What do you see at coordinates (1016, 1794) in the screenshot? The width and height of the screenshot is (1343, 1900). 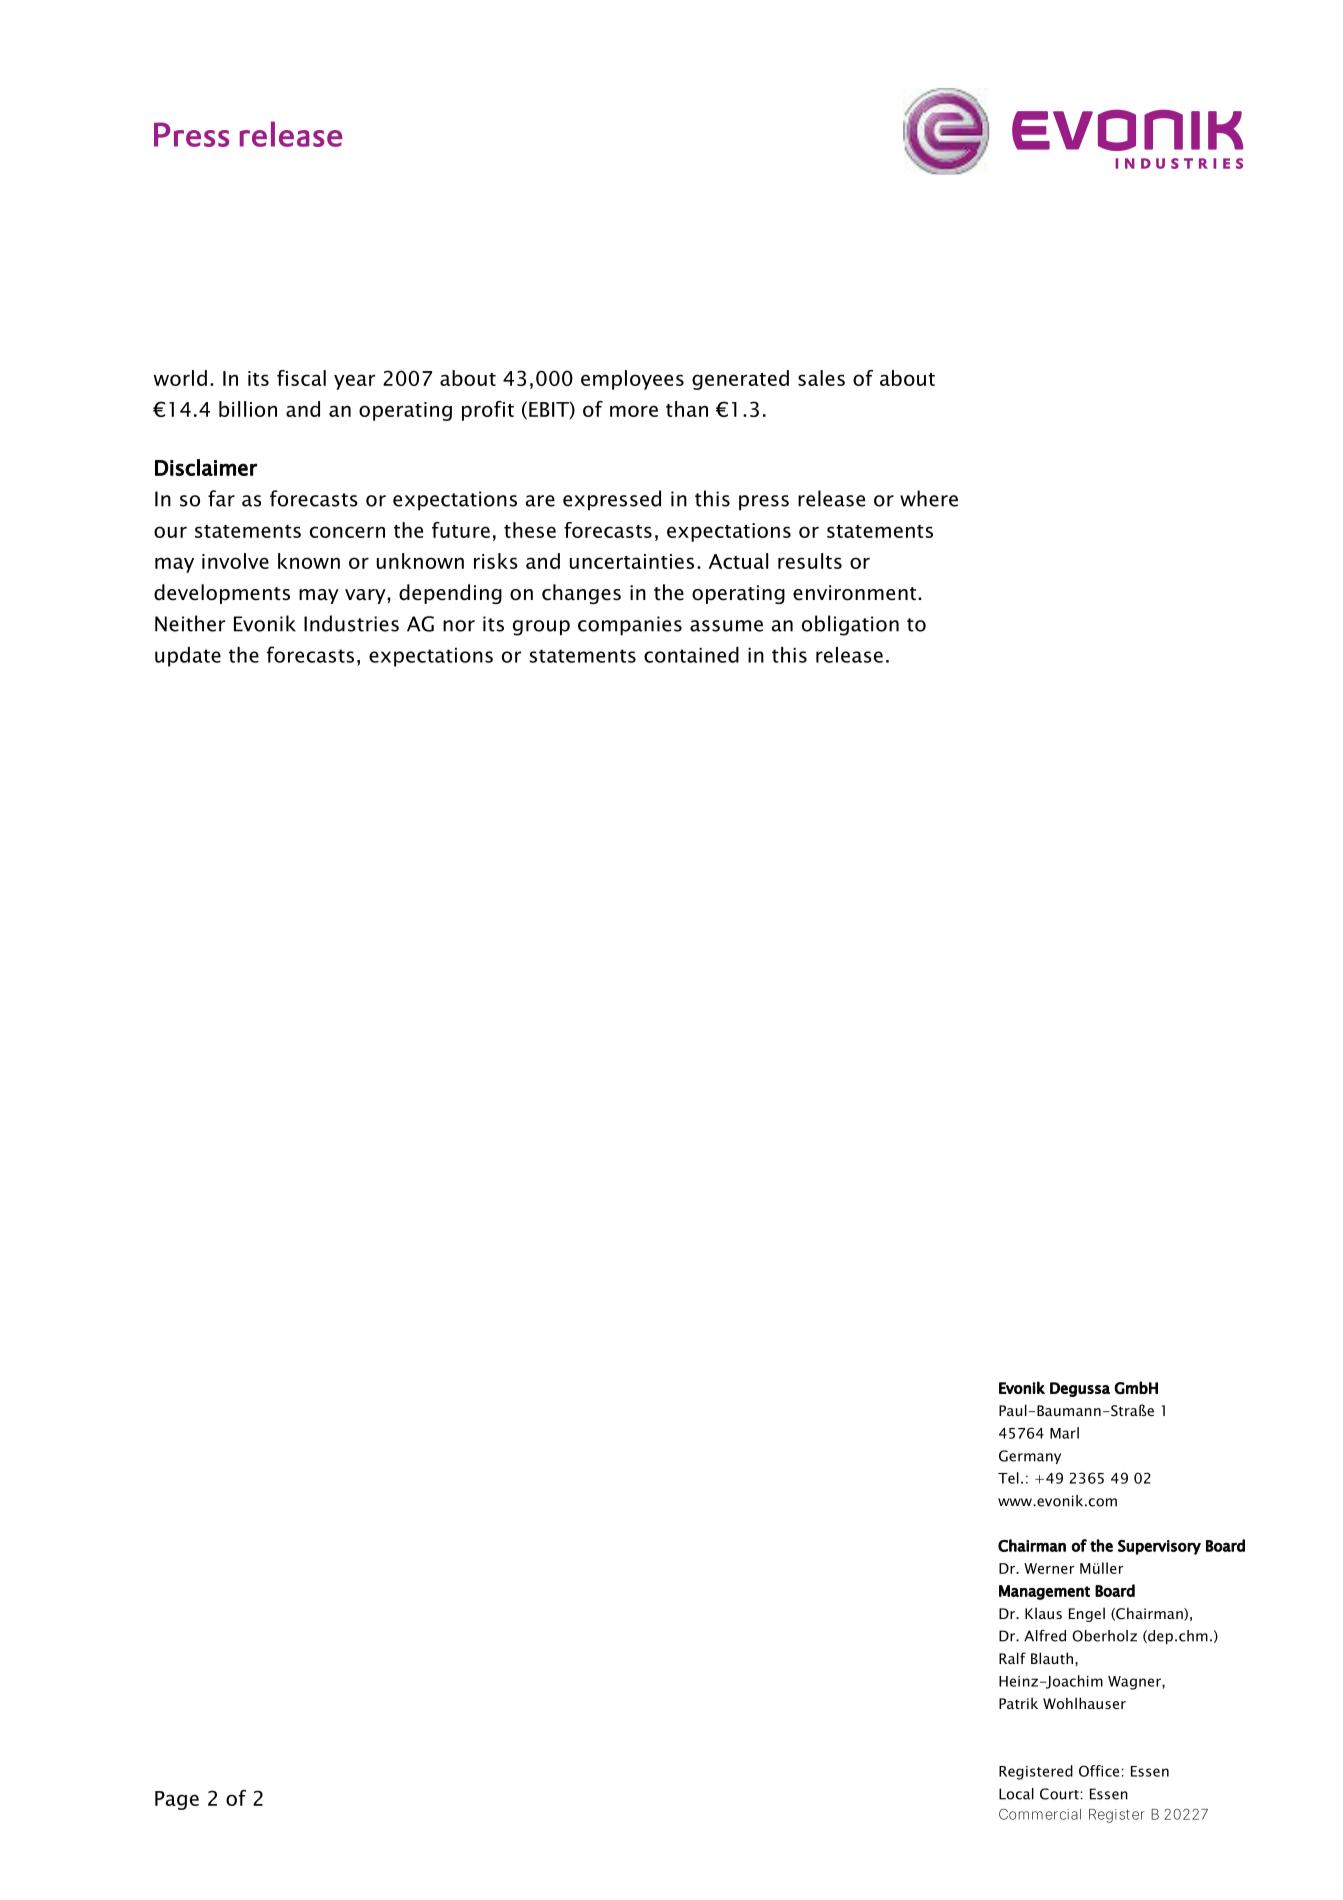 I see `Local` at bounding box center [1016, 1794].
